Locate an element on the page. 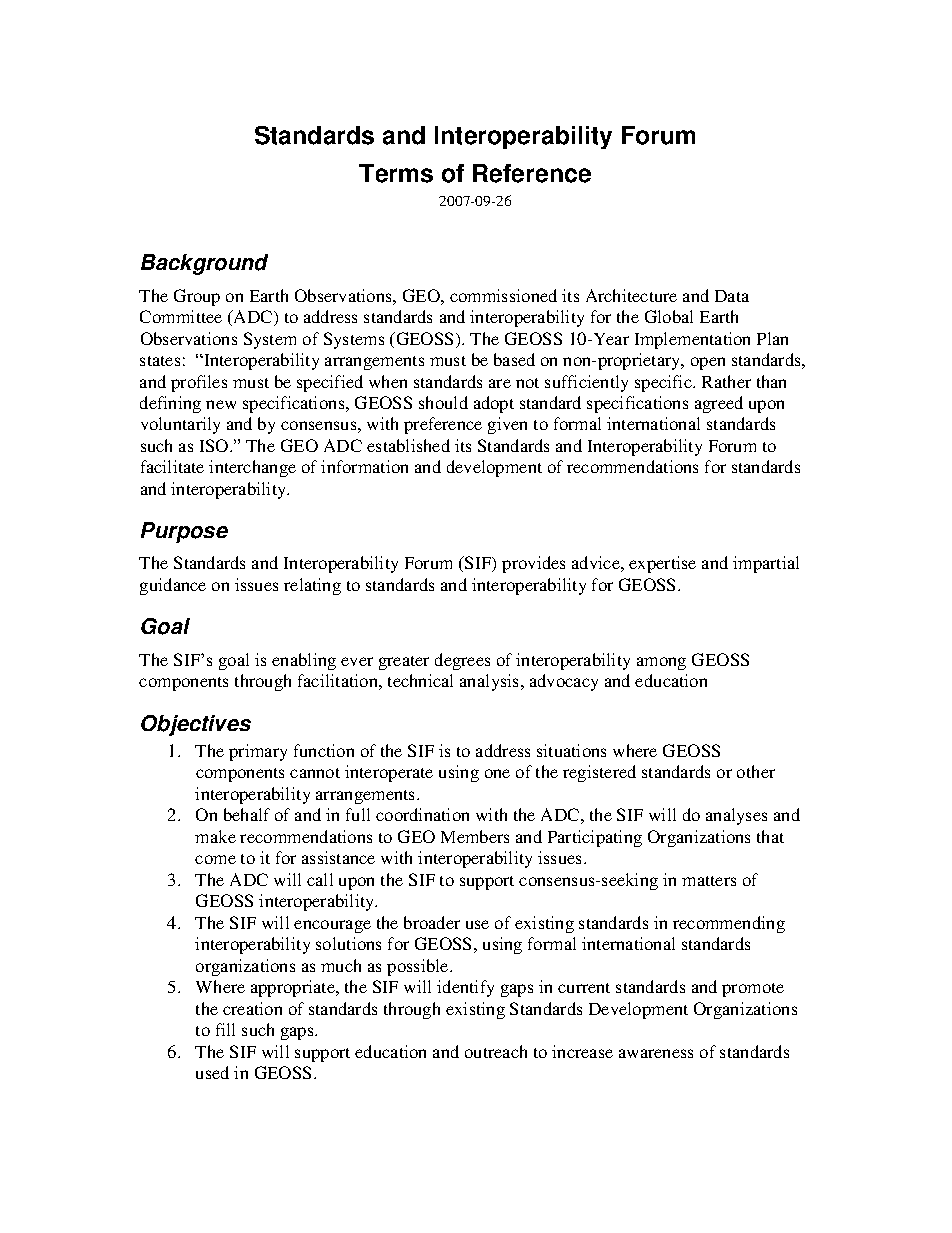  among is located at coordinates (661, 663).
